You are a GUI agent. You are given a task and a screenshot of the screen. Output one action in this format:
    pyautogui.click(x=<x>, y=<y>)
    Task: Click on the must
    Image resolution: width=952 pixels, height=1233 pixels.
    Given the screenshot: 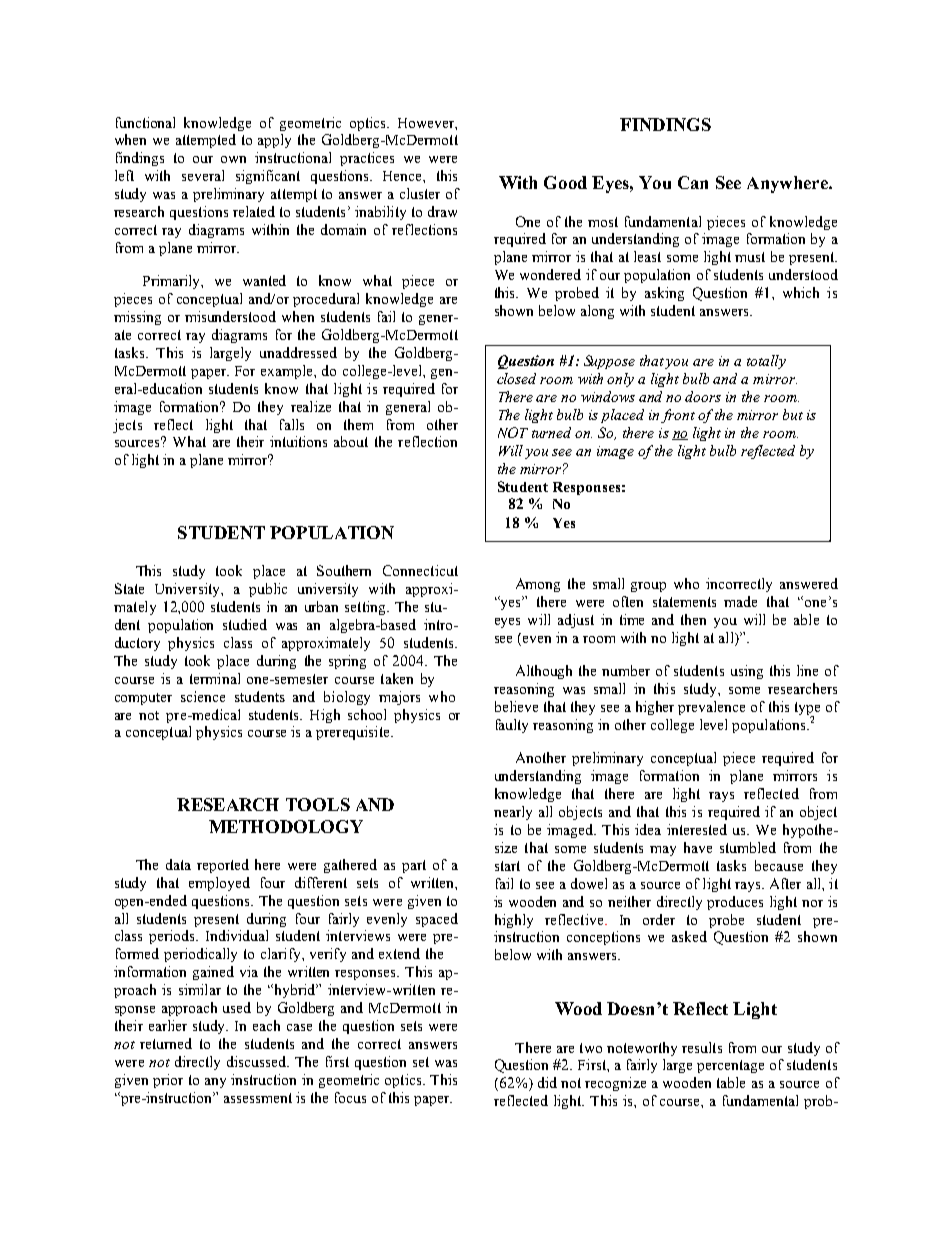 What is the action you would take?
    pyautogui.click(x=750, y=257)
